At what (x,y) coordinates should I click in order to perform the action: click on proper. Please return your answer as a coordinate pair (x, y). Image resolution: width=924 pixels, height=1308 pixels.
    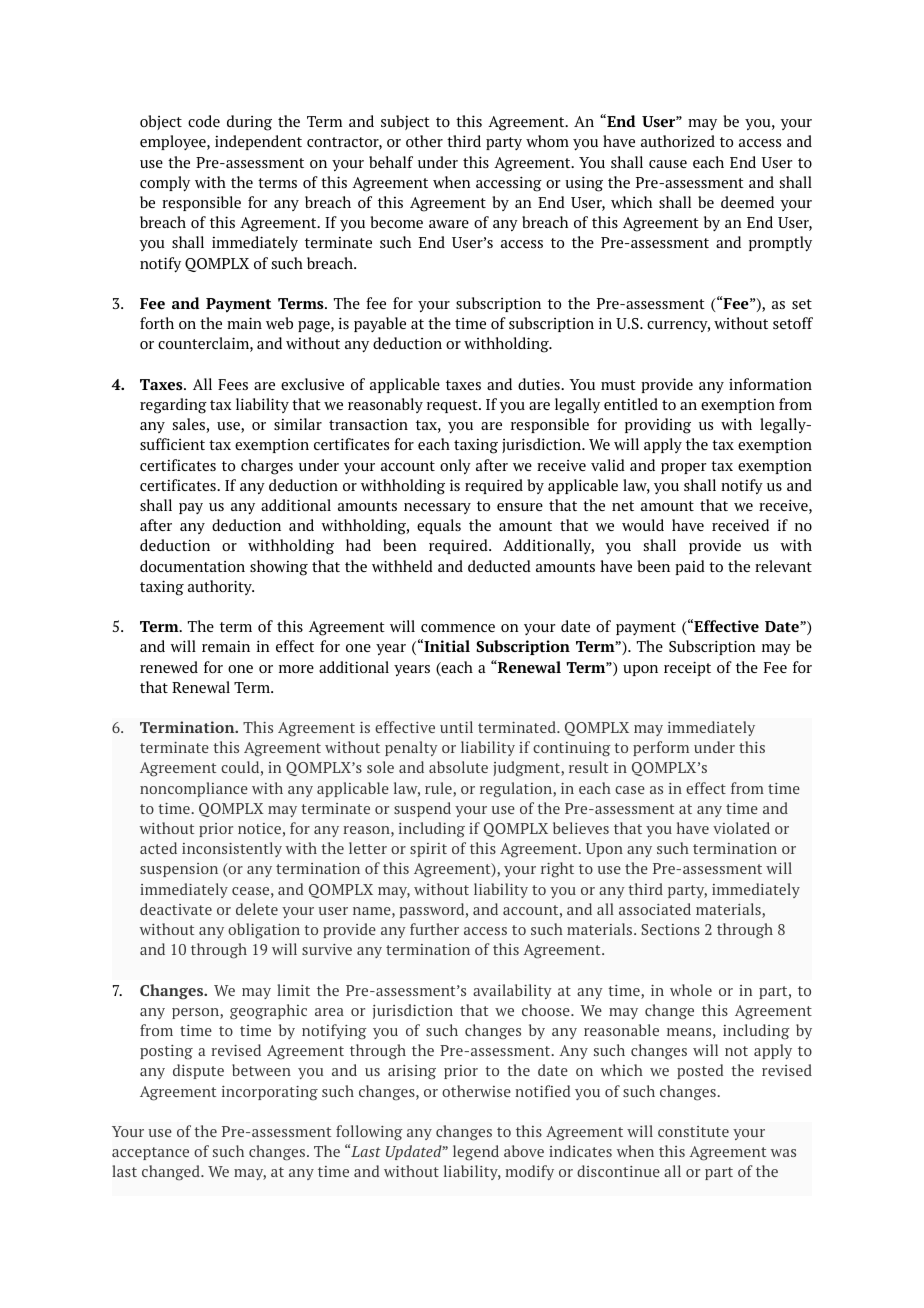
    Looking at the image, I should click on (683, 468).
